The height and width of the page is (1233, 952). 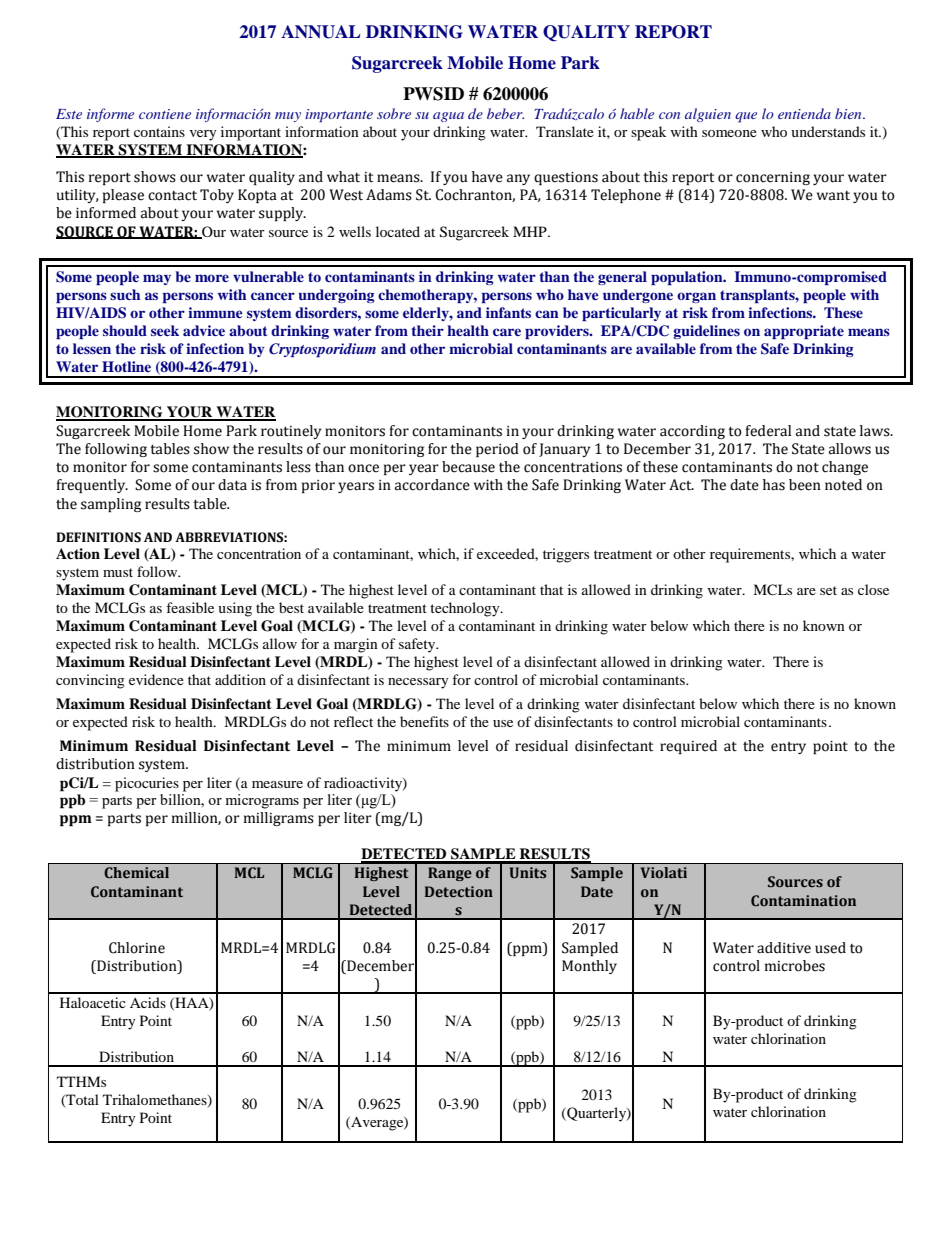 I want to click on agua, so click(x=448, y=117).
